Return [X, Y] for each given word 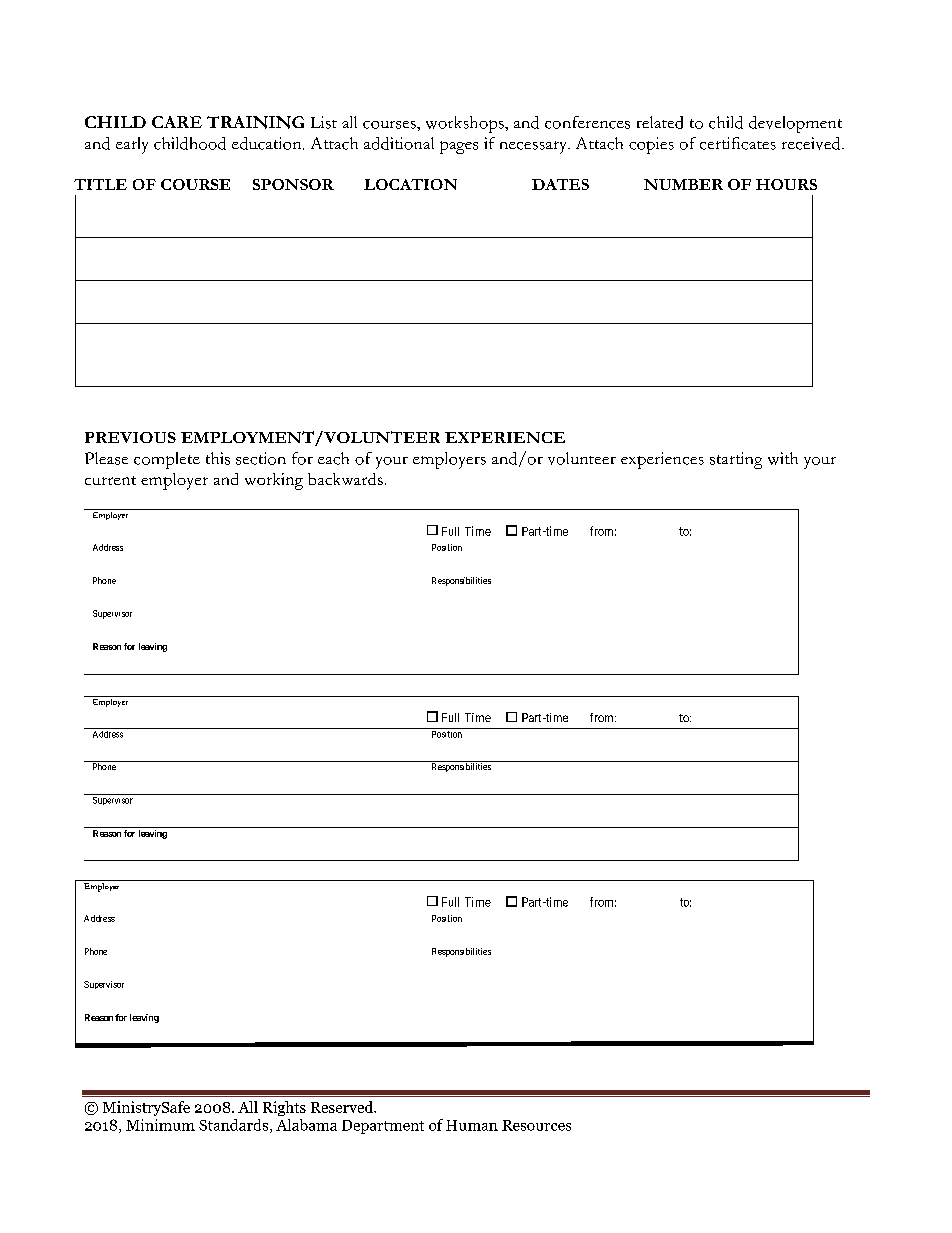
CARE [177, 122]
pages [459, 147]
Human [472, 1125]
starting [736, 460]
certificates [738, 143]
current [110, 480]
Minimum [160, 1125]
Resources [536, 1125]
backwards [345, 479]
